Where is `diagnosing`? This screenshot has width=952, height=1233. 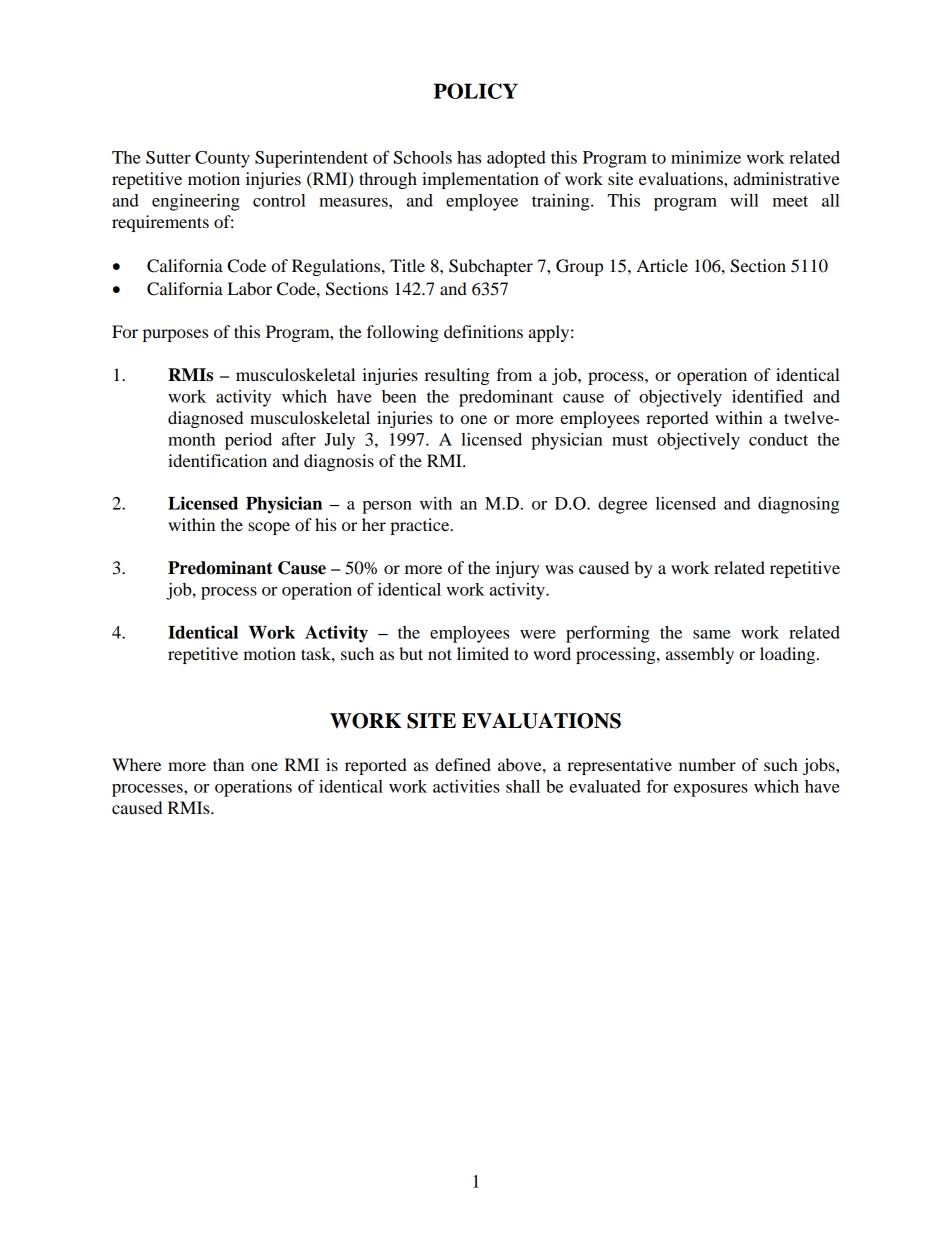 diagnosing is located at coordinates (798, 505).
